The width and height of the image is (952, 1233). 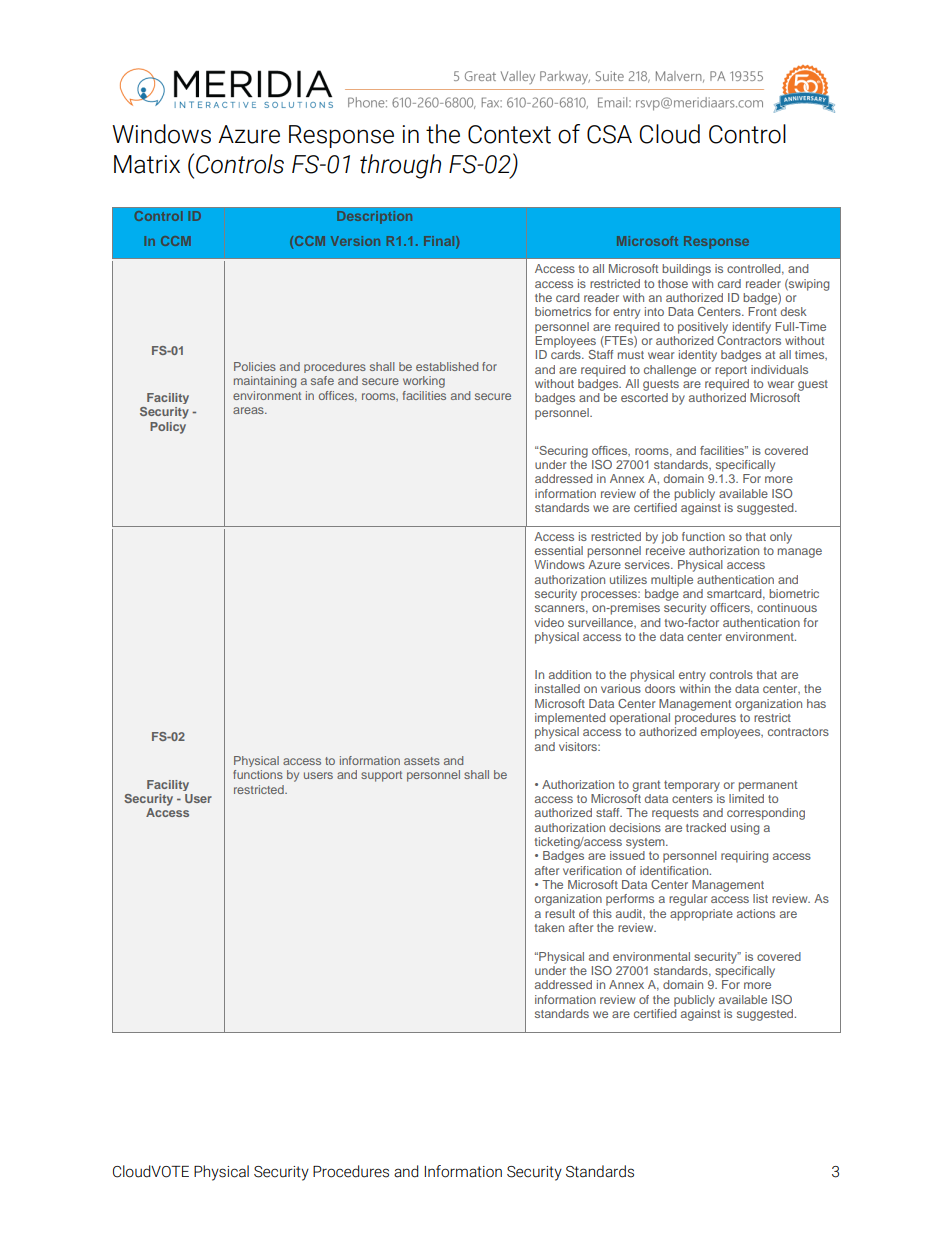 What do you see at coordinates (781, 538) in the image?
I see `only` at bounding box center [781, 538].
